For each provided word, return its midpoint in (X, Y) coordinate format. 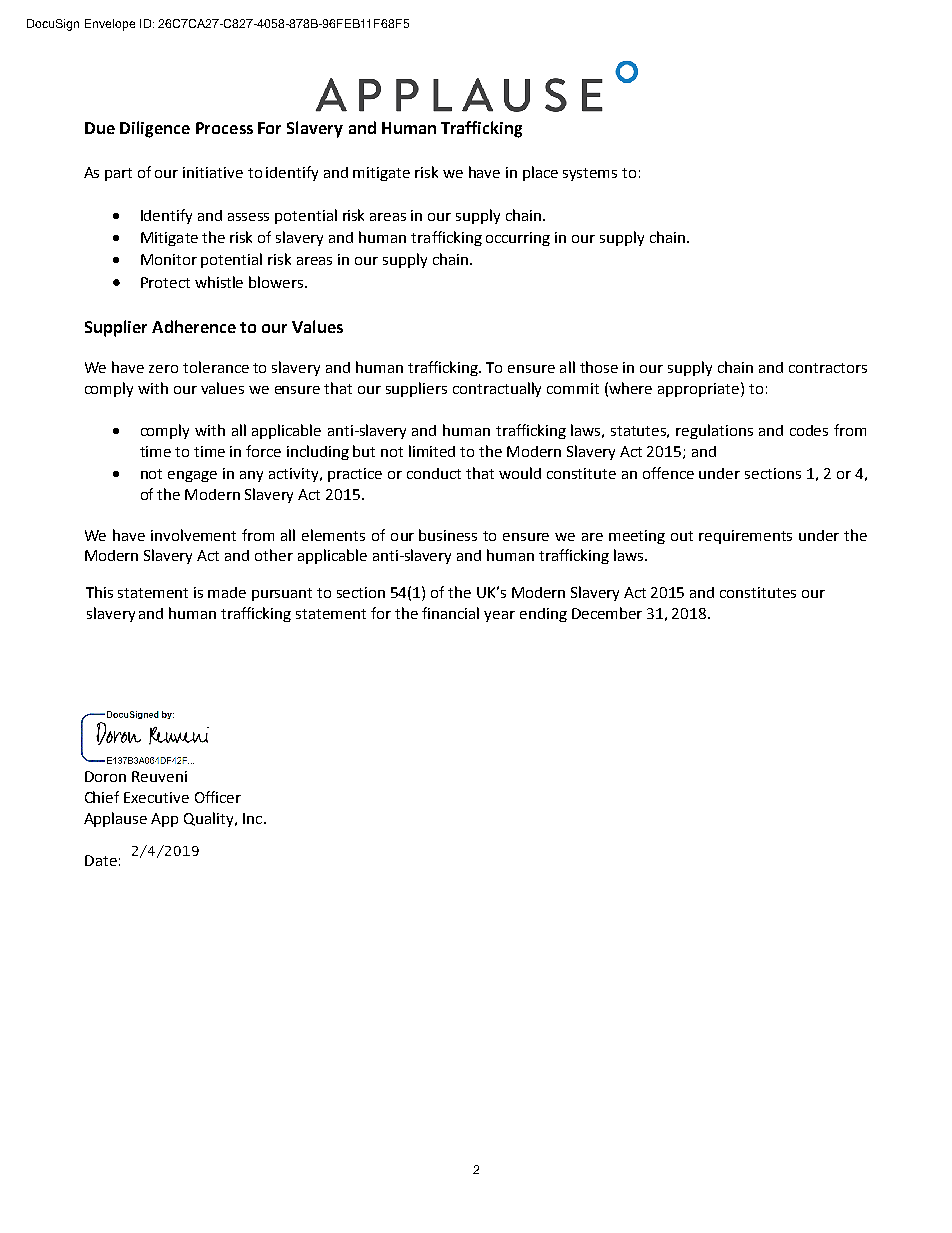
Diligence (155, 129)
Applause (115, 819)
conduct (434, 473)
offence (668, 473)
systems (590, 174)
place (540, 173)
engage (192, 476)
